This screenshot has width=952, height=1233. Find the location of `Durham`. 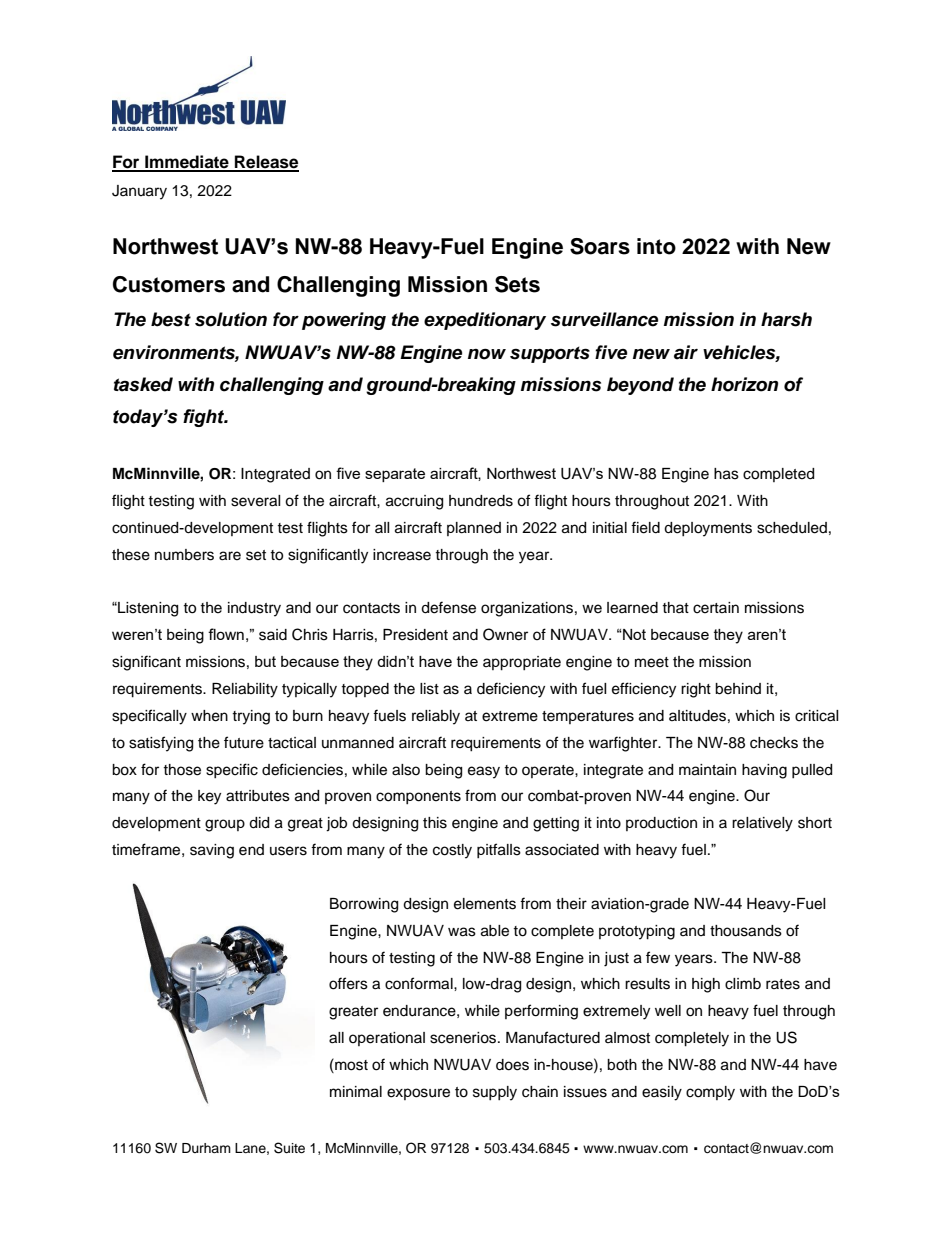

Durham is located at coordinates (206, 1148).
